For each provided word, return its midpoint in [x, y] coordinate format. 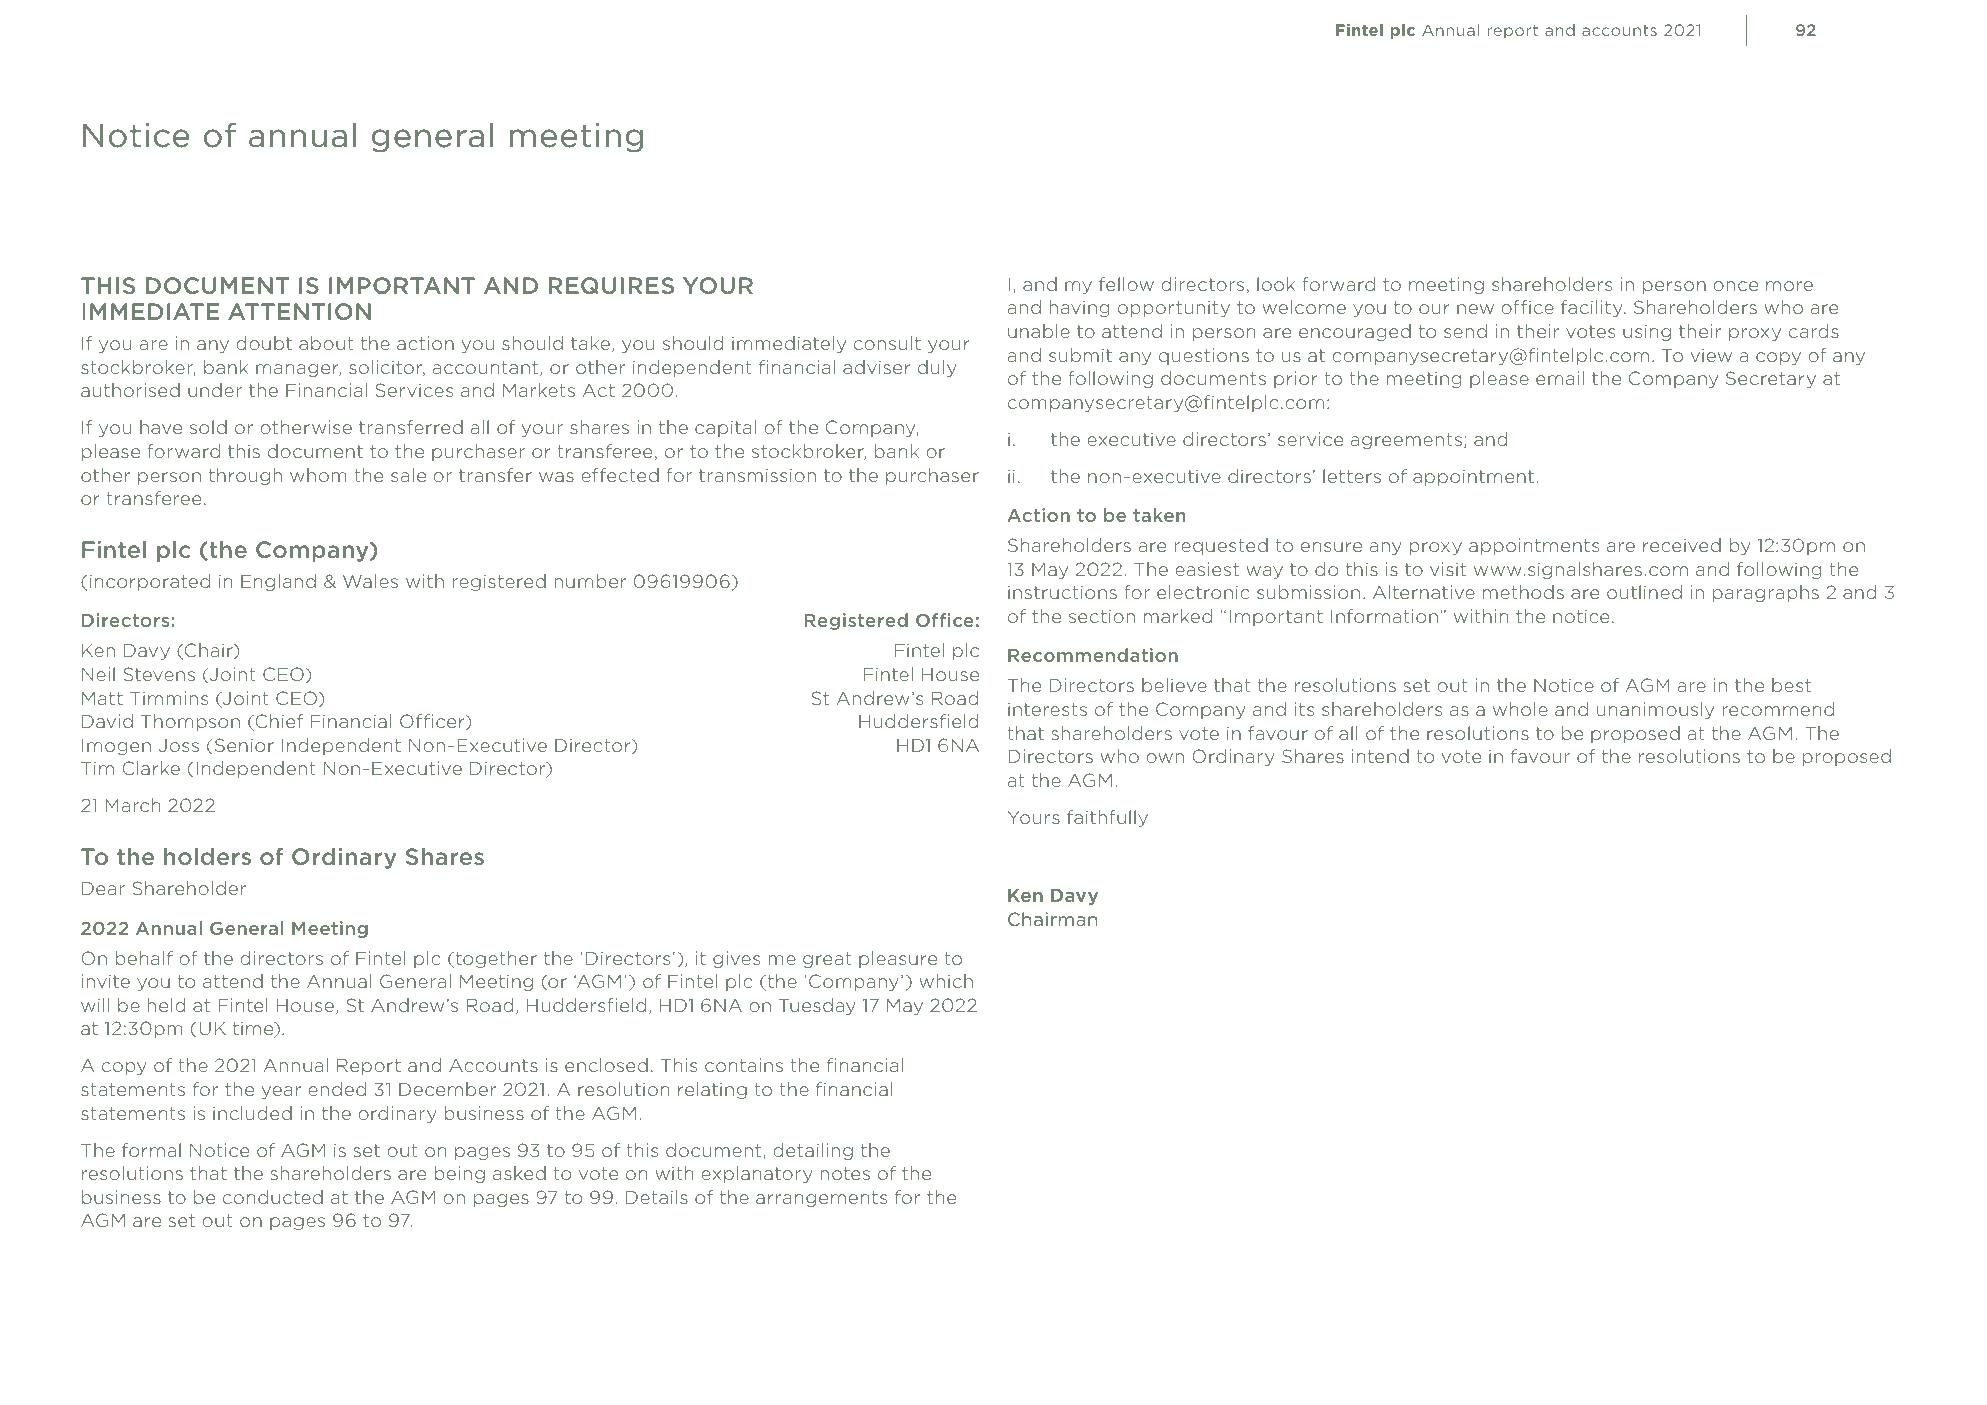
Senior [243, 746]
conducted [273, 1197]
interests [1047, 709]
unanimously [1655, 710]
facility [1593, 308]
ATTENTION [299, 311]
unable [1039, 331]
